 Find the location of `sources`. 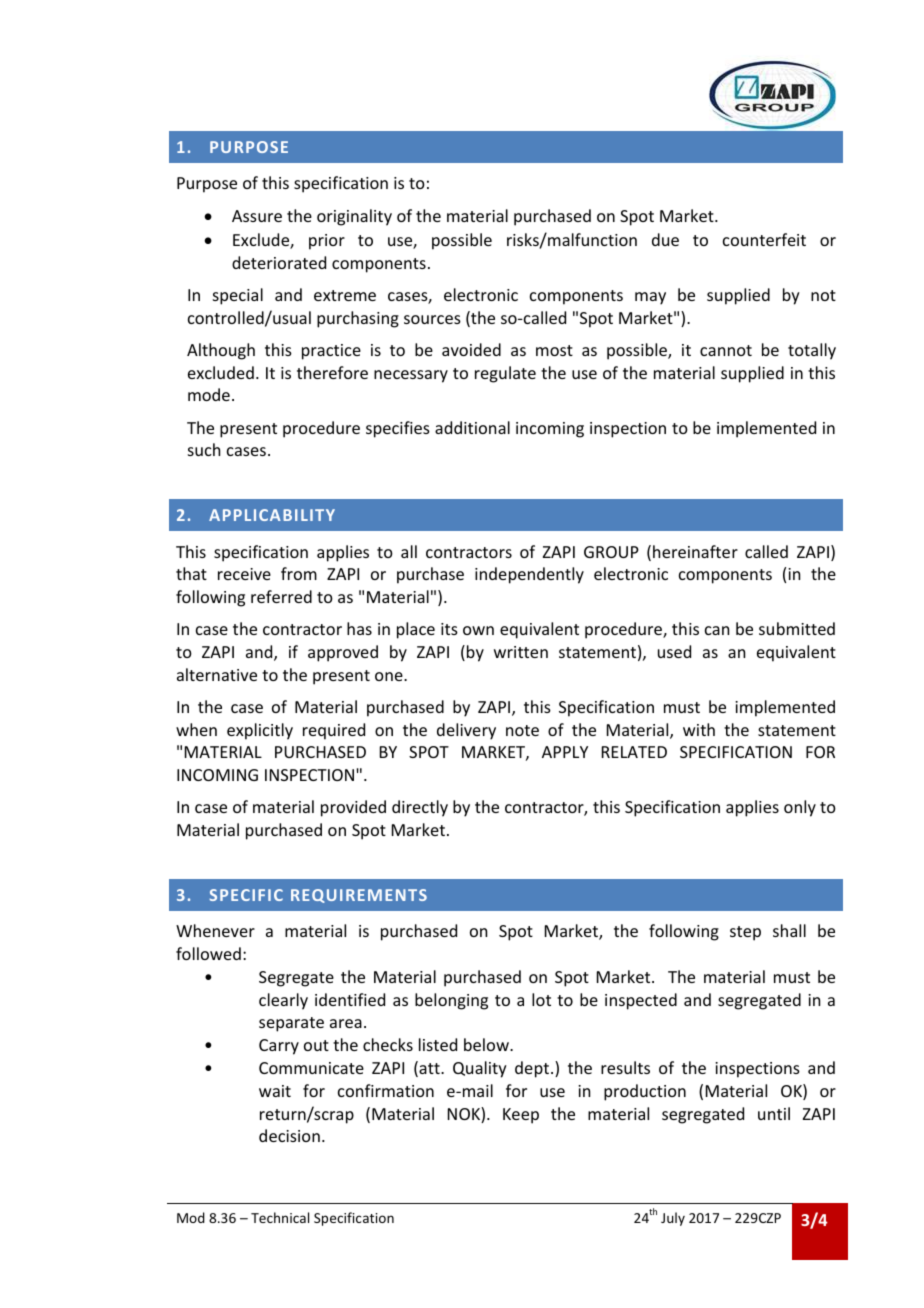

sources is located at coordinates (432, 319).
